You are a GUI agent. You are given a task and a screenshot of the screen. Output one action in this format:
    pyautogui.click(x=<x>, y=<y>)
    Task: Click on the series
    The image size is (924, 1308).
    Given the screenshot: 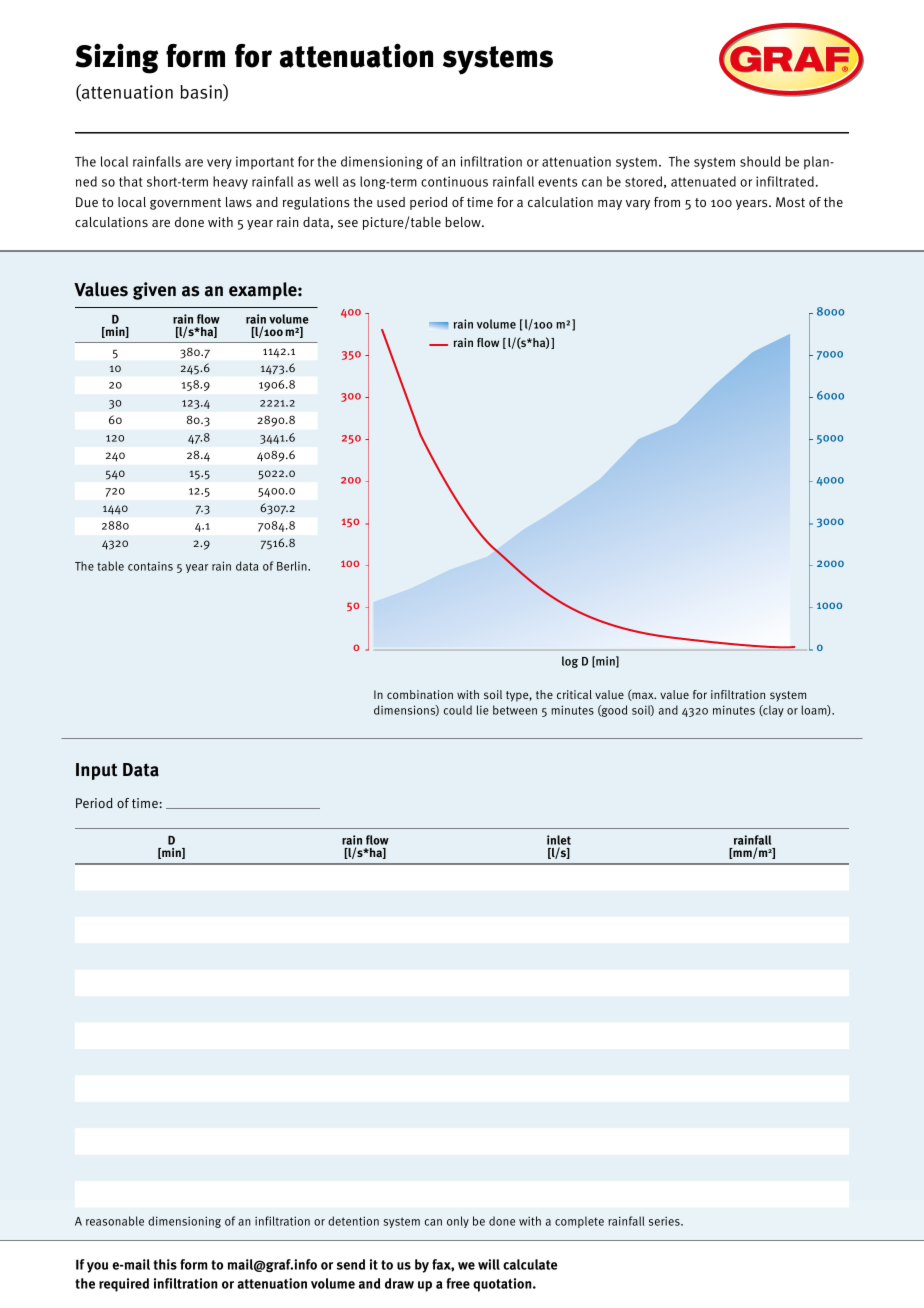 What is the action you would take?
    pyautogui.click(x=665, y=1221)
